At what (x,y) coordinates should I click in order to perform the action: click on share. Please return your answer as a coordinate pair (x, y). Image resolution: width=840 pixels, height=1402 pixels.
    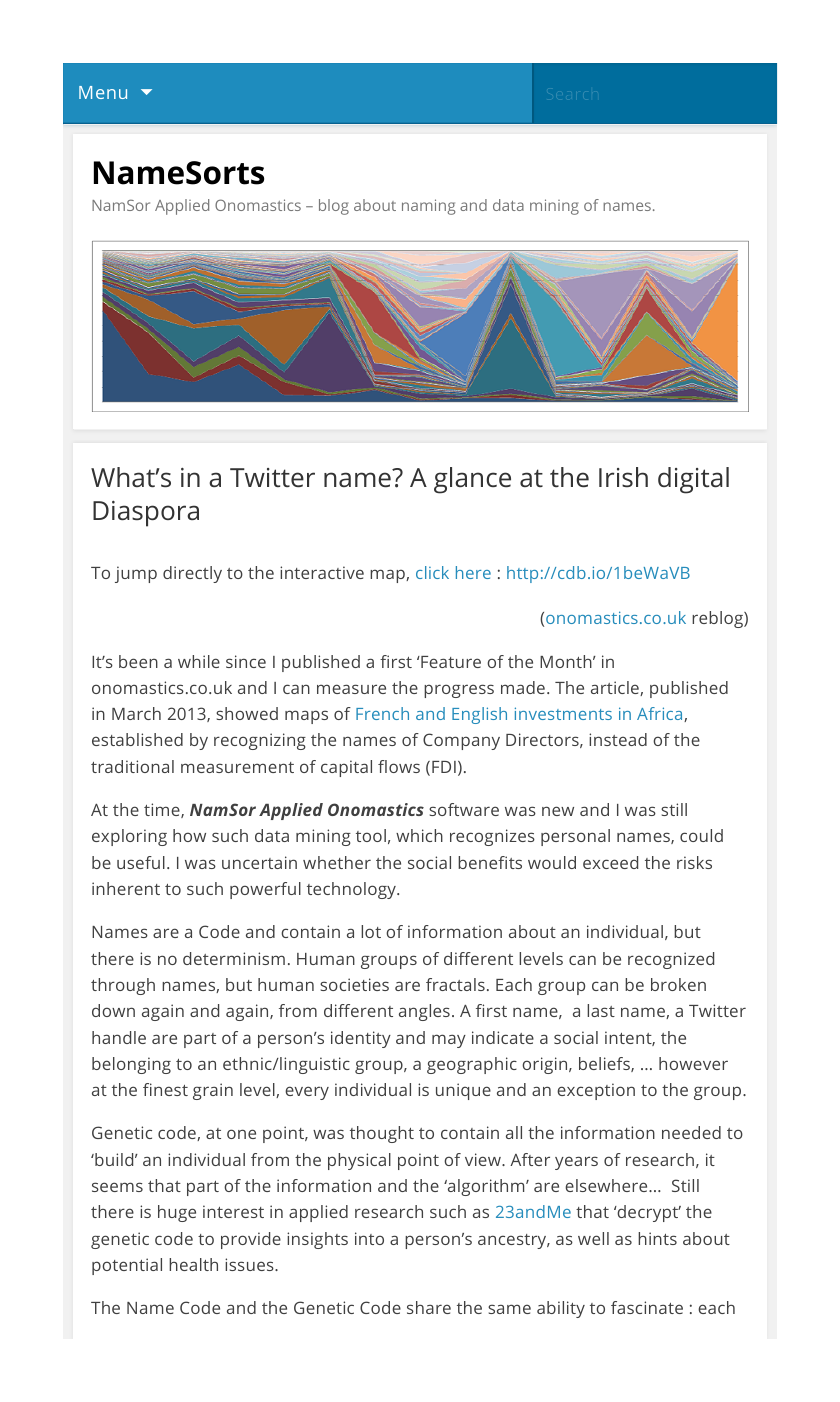
    Looking at the image, I should click on (429, 1307).
